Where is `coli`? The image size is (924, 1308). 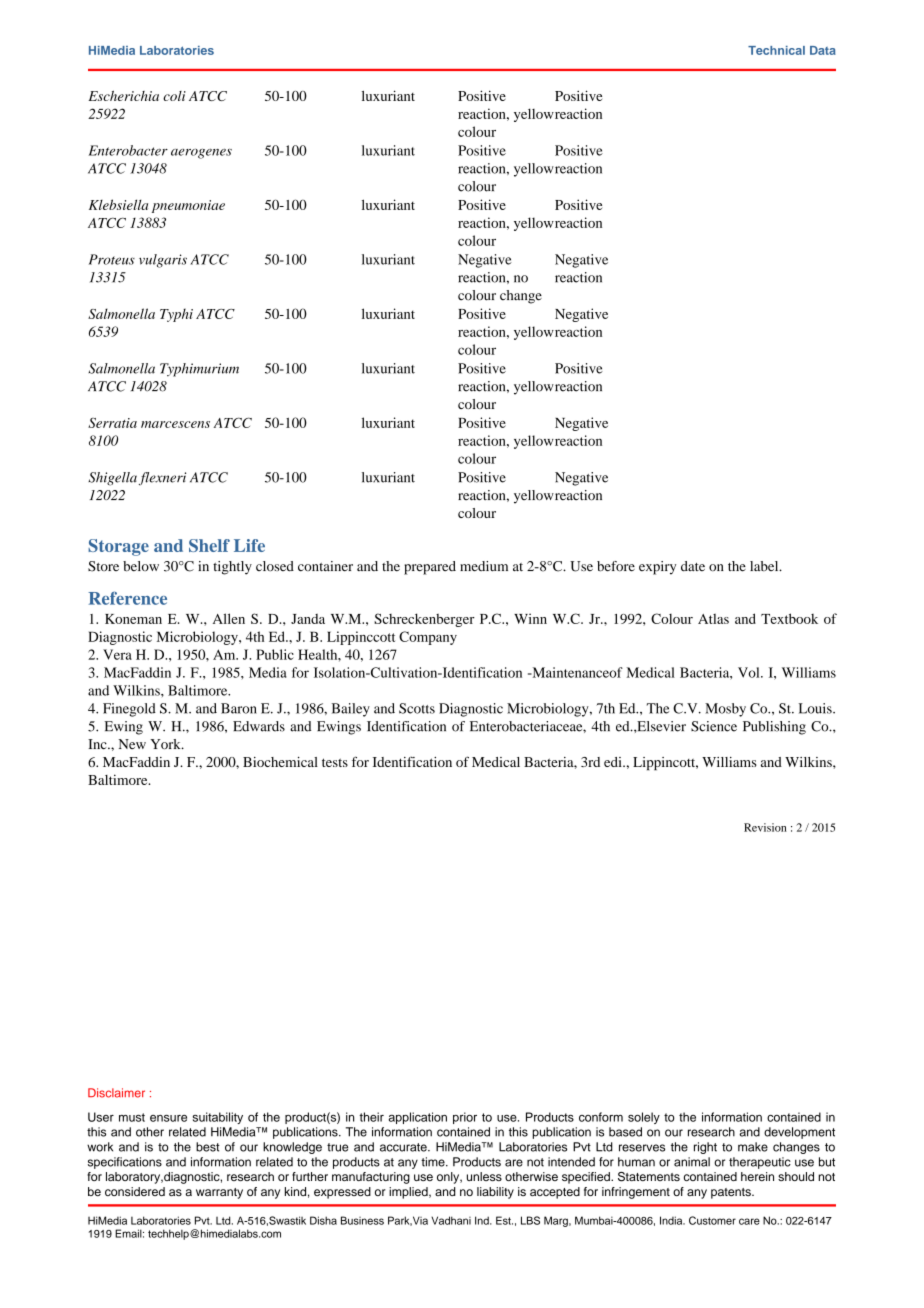 coli is located at coordinates (174, 96).
